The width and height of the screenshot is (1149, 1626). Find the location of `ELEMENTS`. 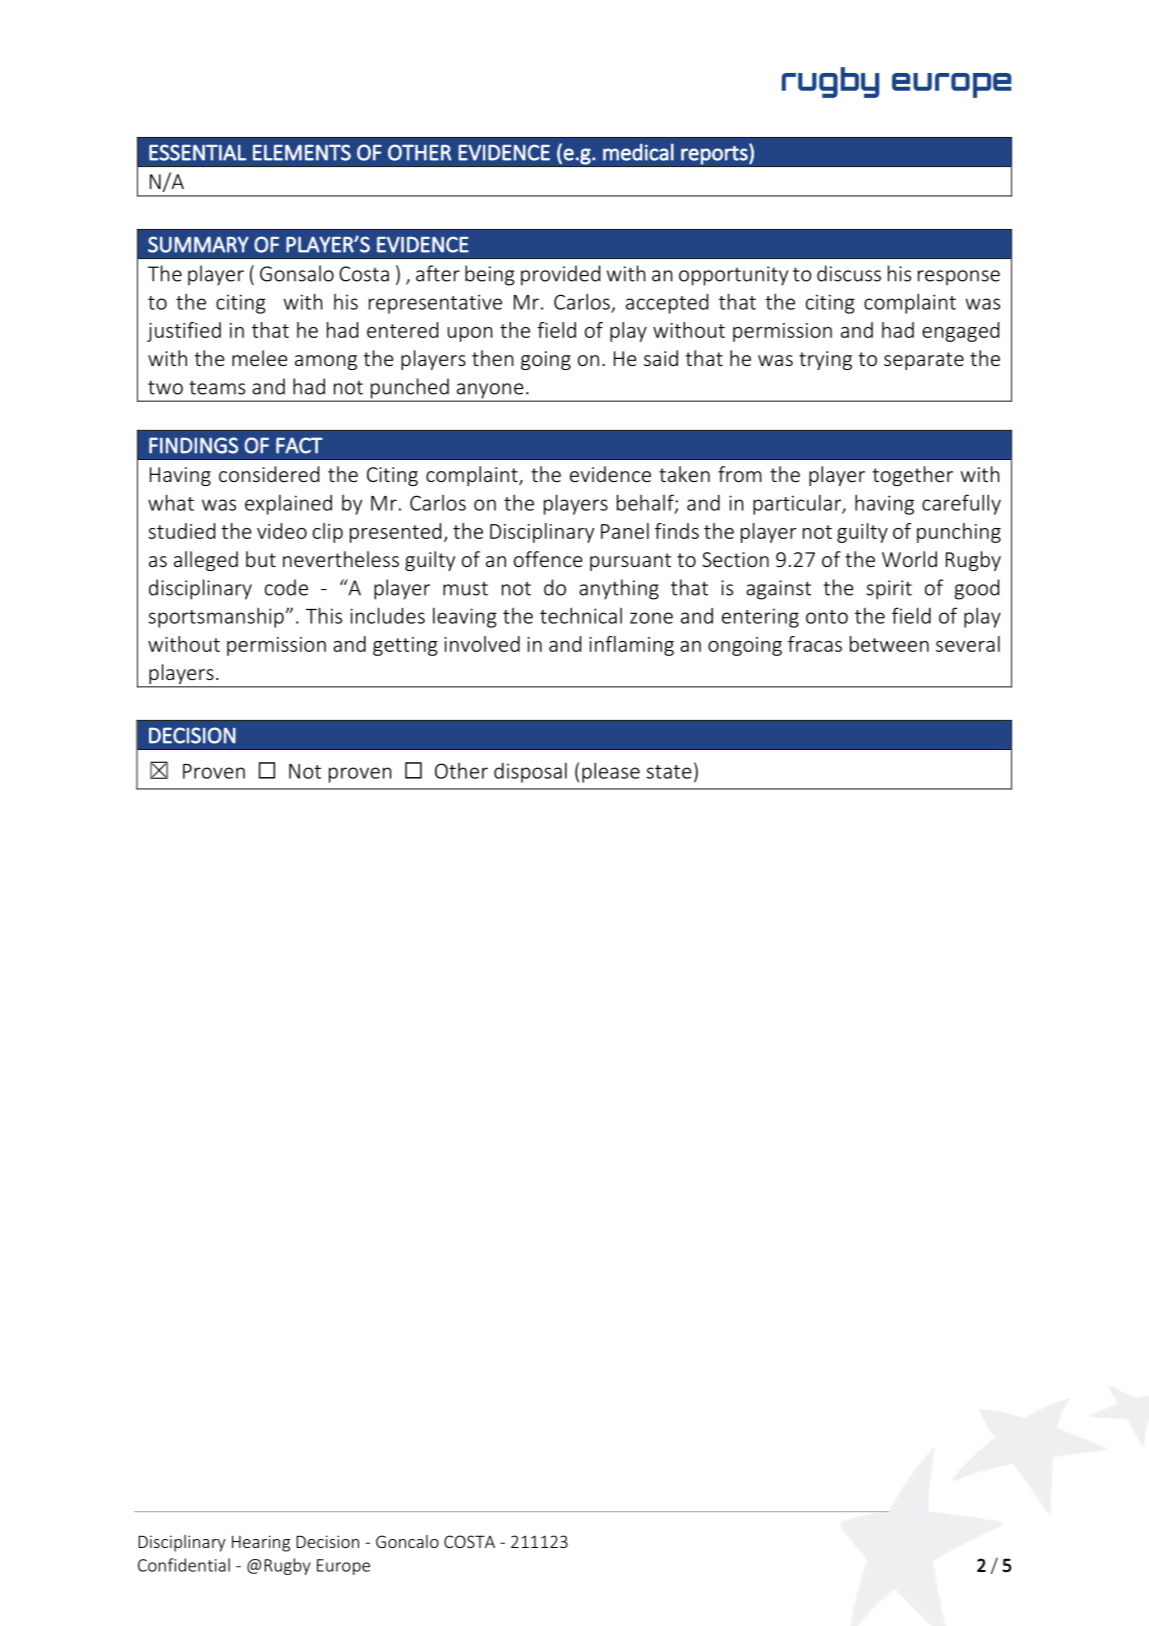

ELEMENTS is located at coordinates (302, 152).
